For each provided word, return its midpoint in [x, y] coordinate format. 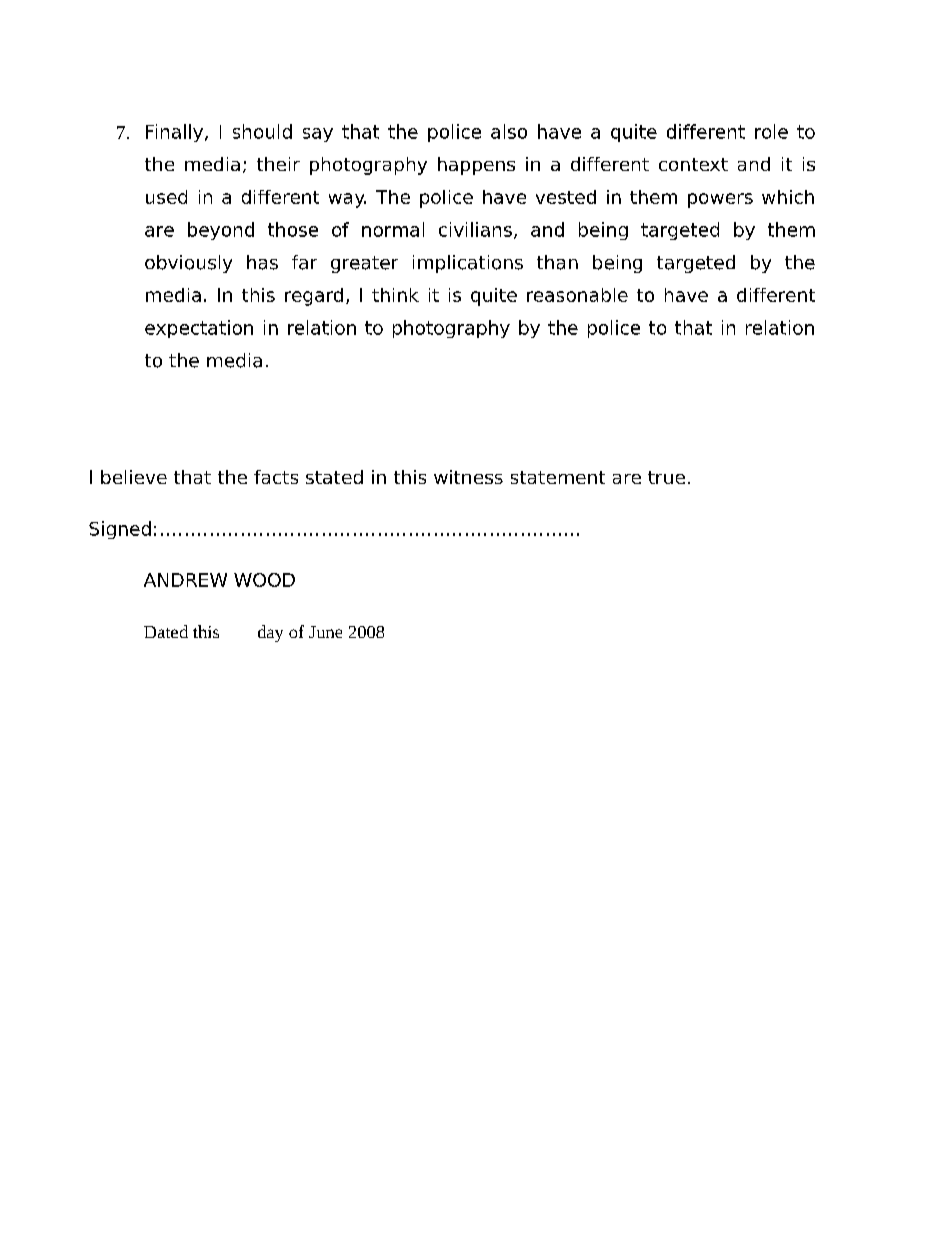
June [325, 632]
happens [476, 166]
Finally [176, 133]
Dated [166, 631]
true [666, 477]
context [693, 164]
